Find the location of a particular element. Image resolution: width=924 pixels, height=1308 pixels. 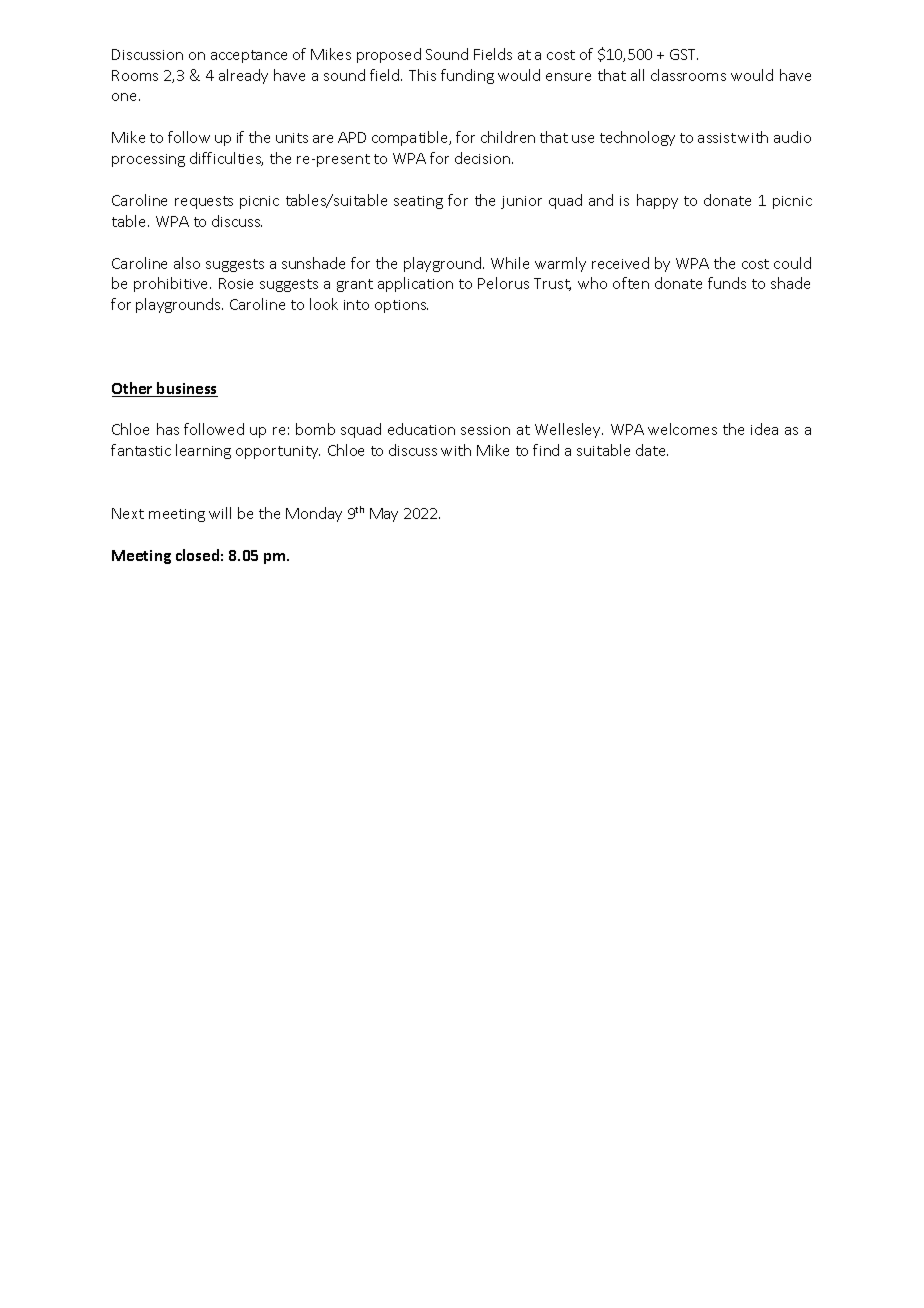

will is located at coordinates (220, 513).
